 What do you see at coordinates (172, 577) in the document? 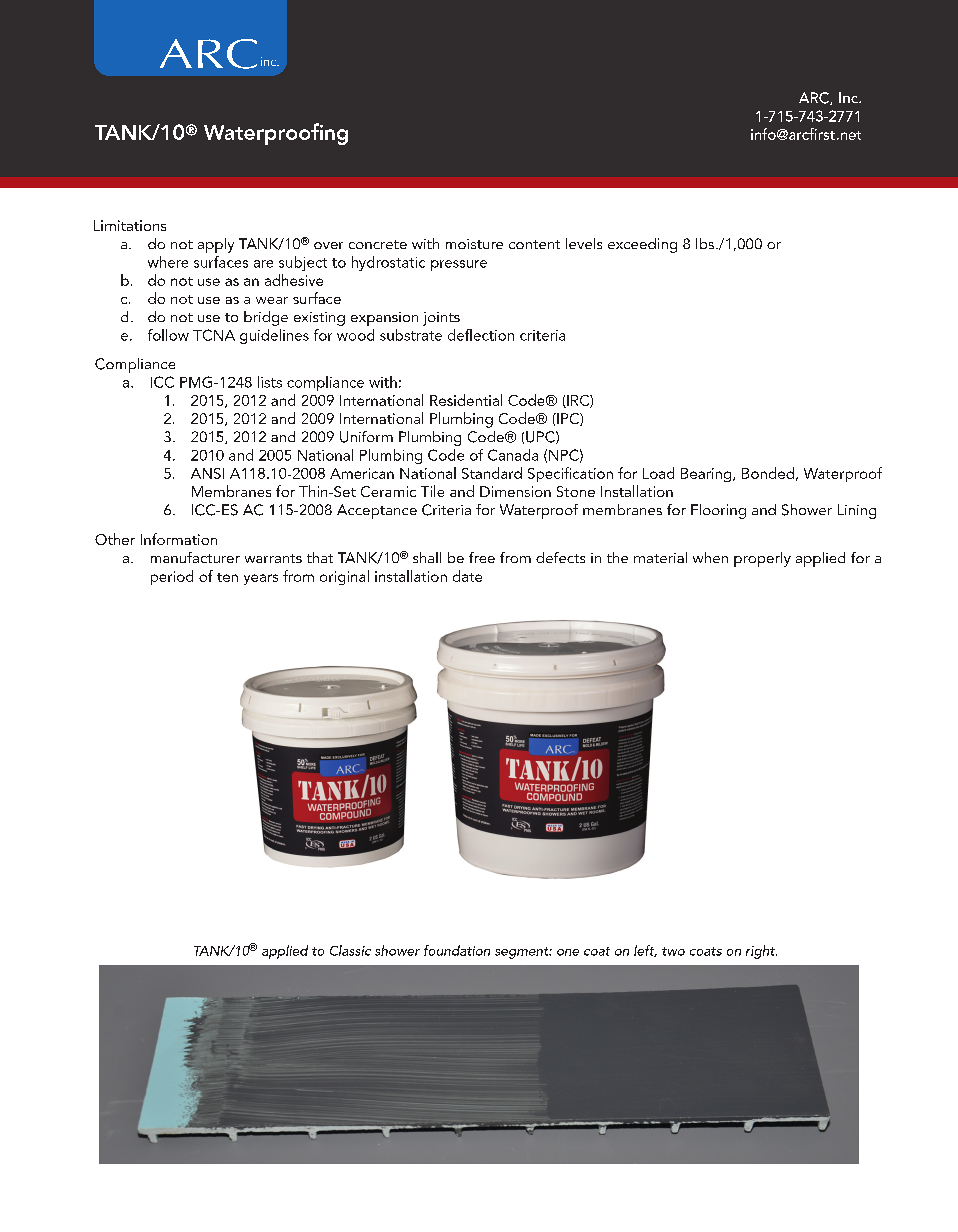
I see `period` at bounding box center [172, 577].
